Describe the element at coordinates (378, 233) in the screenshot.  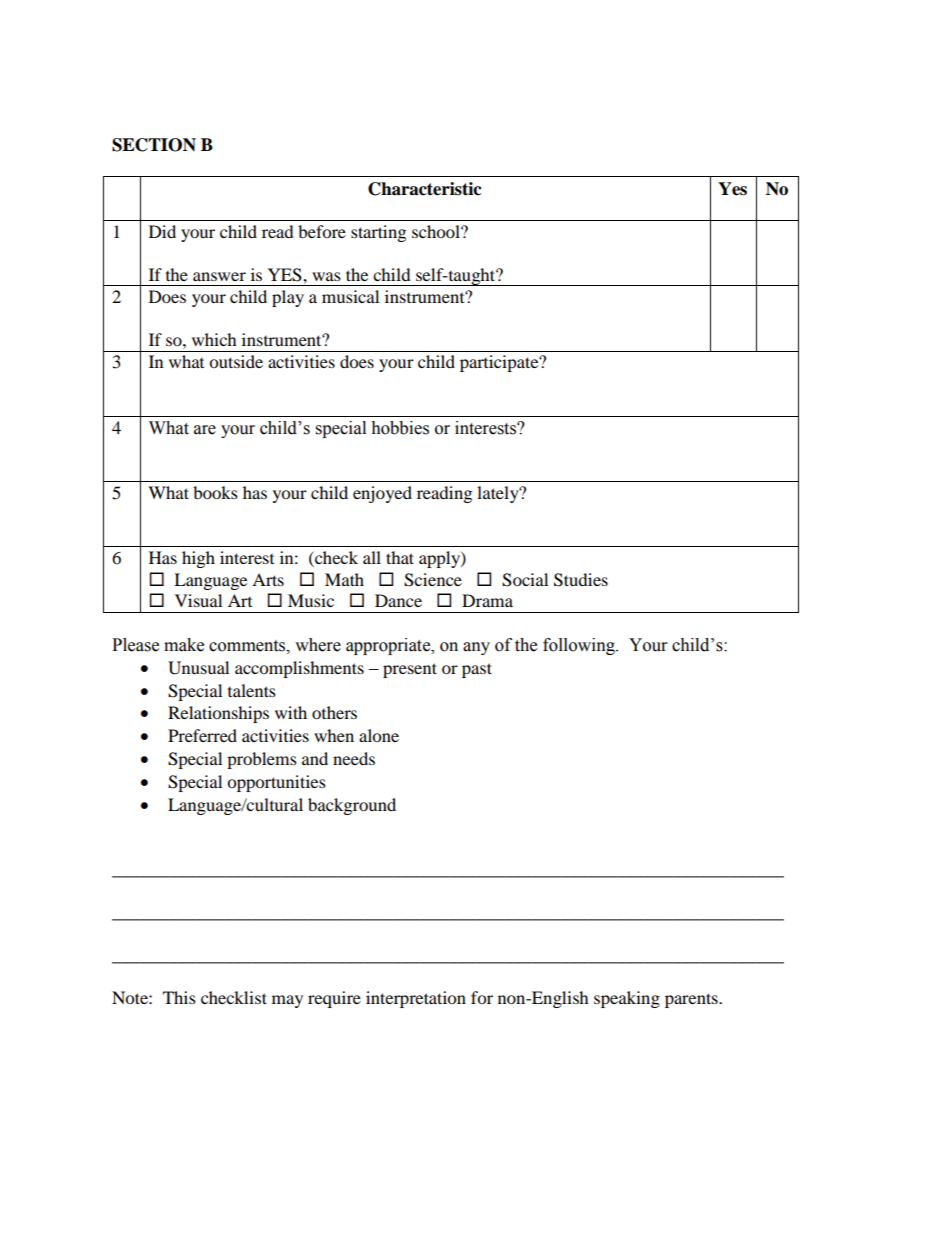
I see `starting` at that location.
